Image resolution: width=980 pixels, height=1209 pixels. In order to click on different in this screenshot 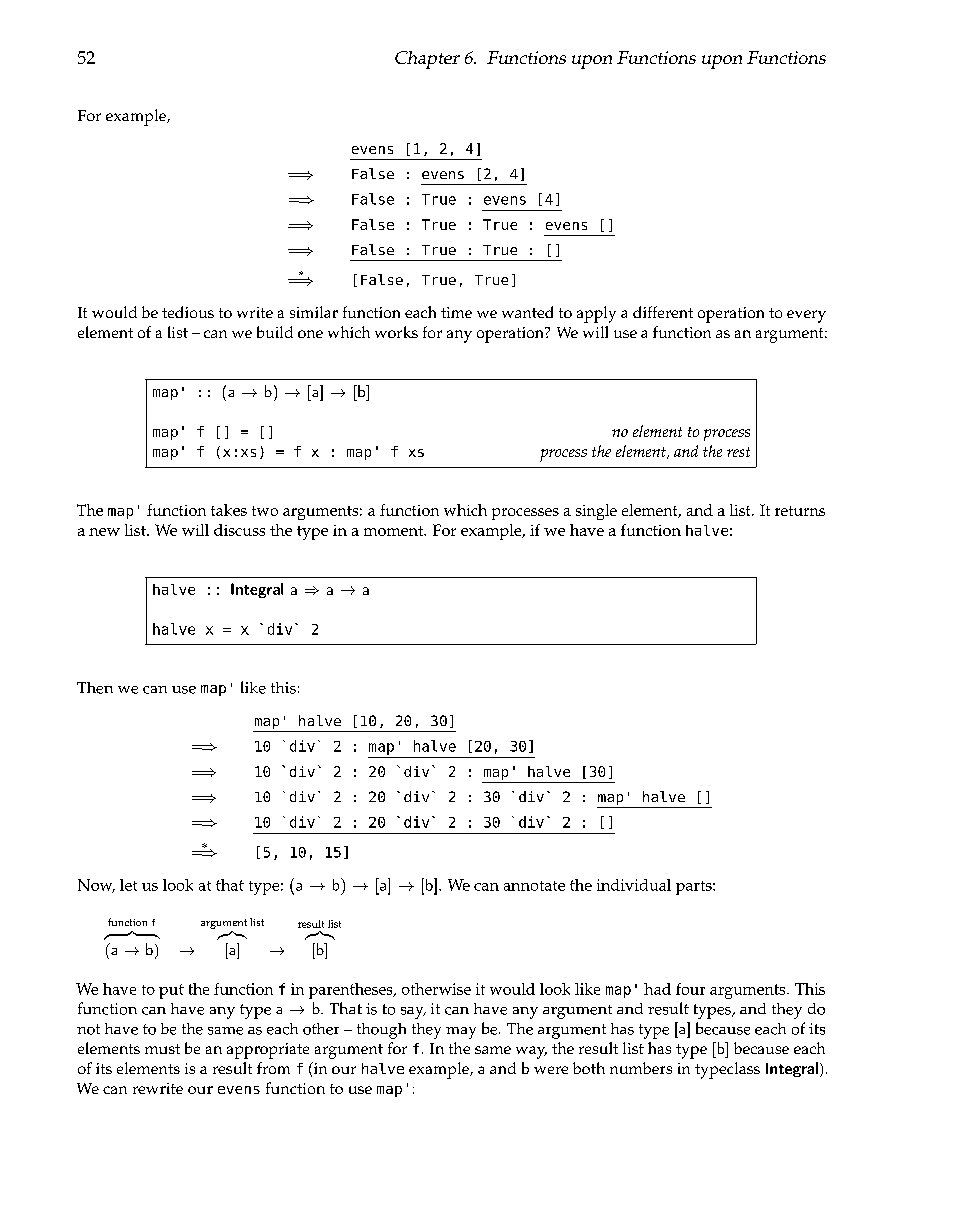, I will do `click(663, 312)`.
